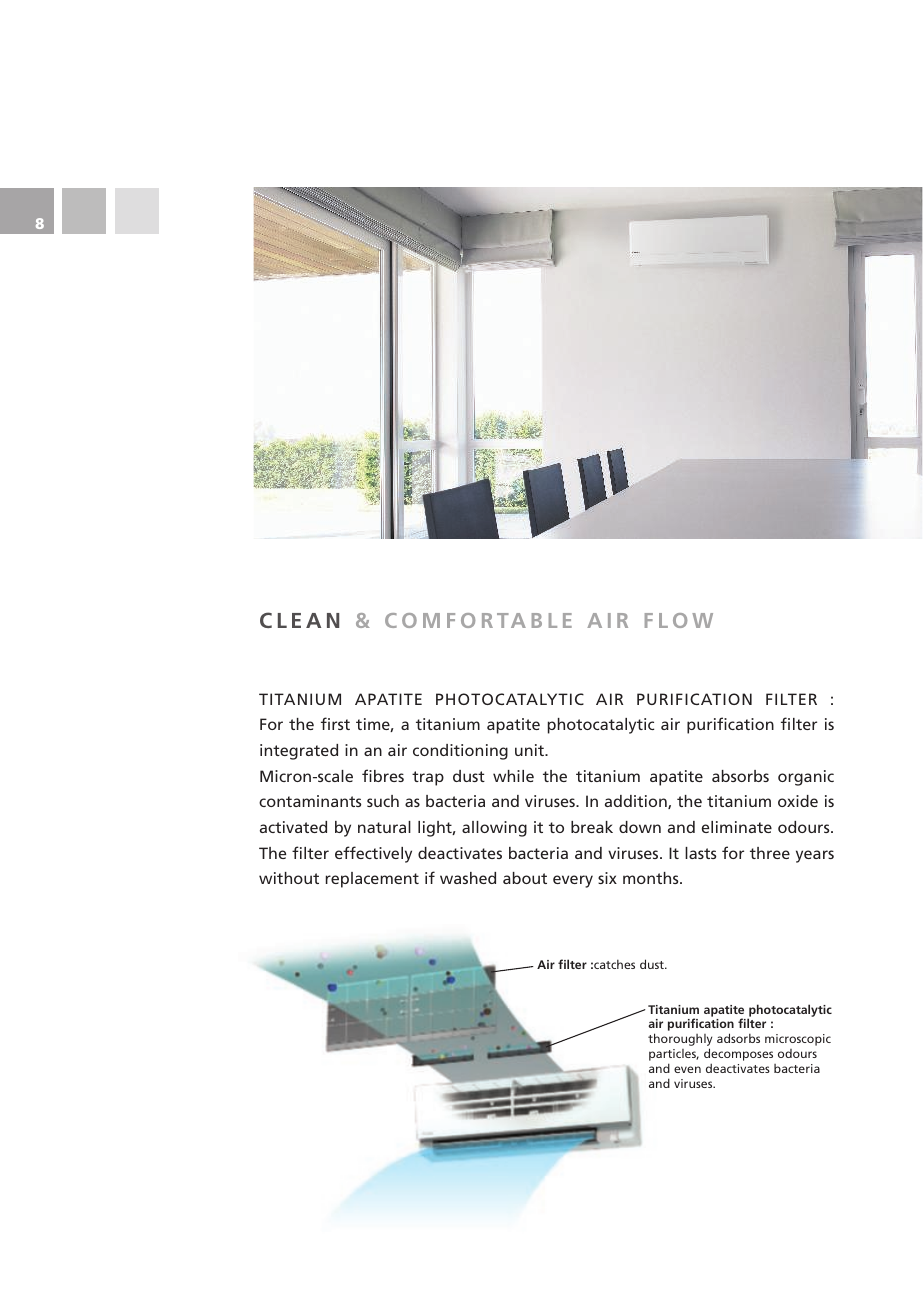 The height and width of the screenshot is (1302, 924). What do you see at coordinates (740, 776) in the screenshot?
I see `absorbs` at bounding box center [740, 776].
